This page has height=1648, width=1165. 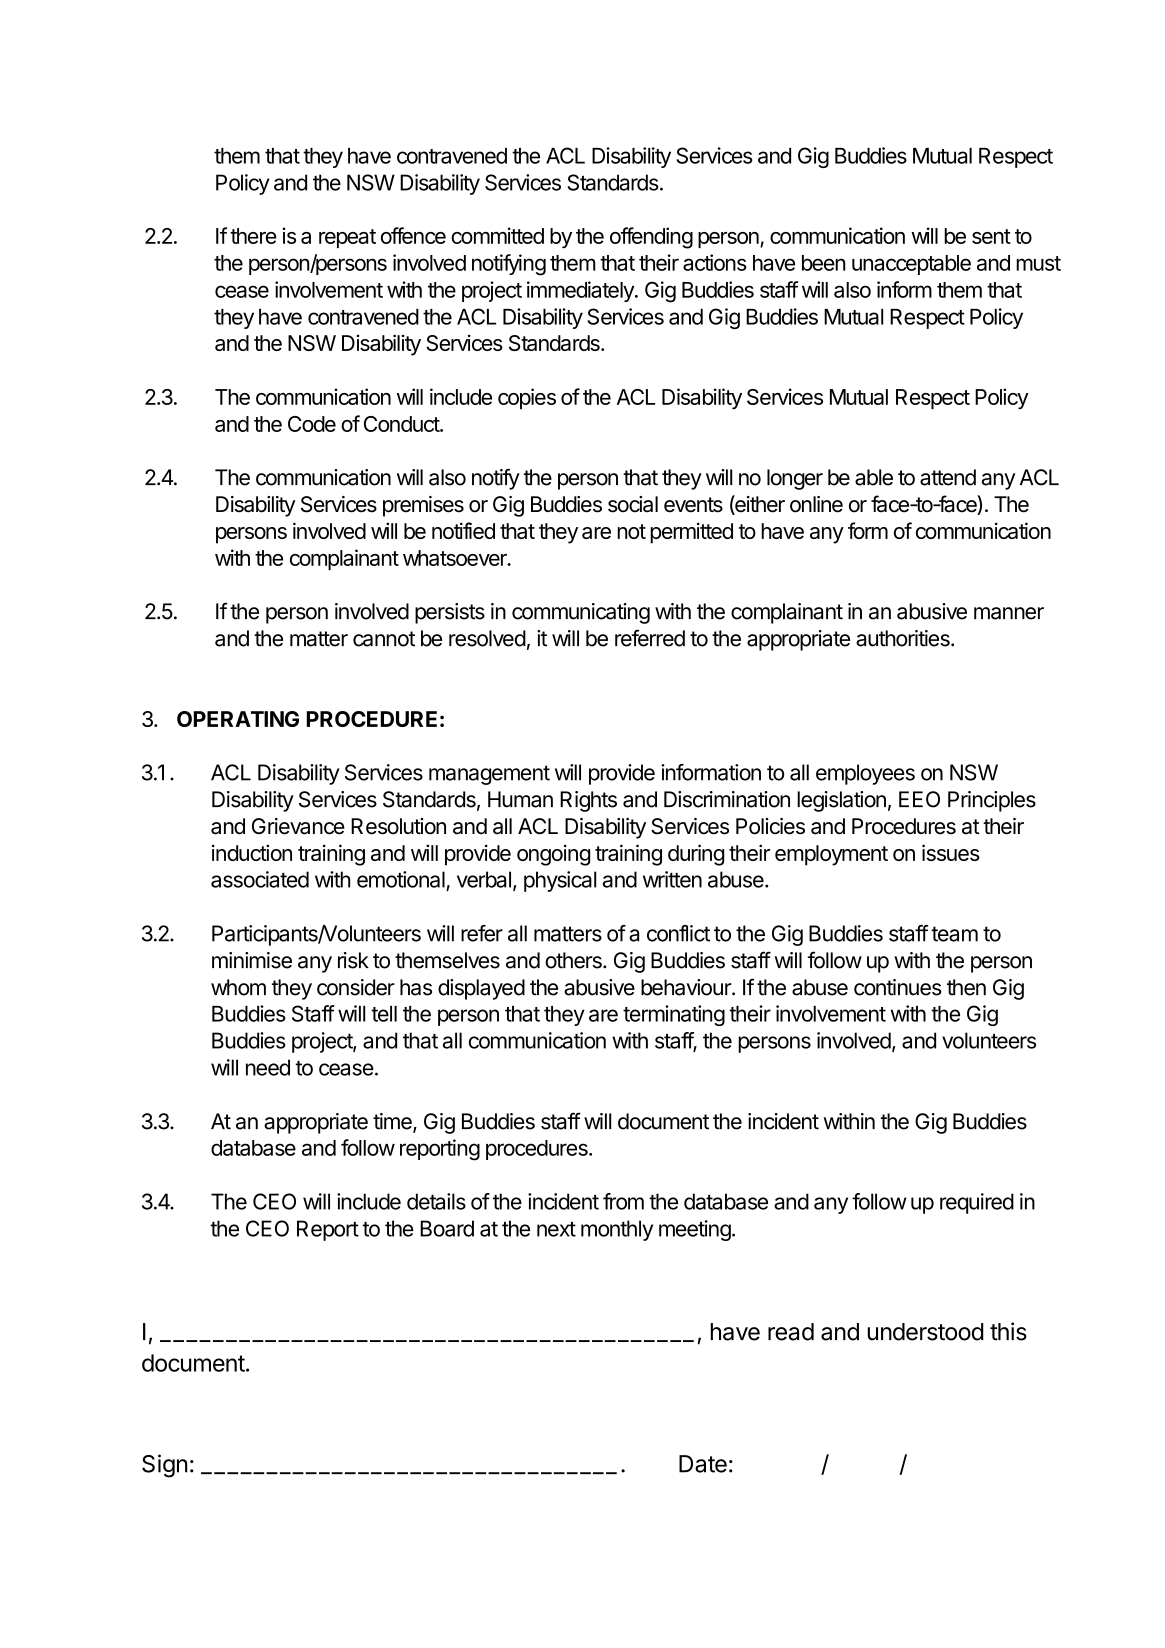 I want to click on sent, so click(x=991, y=236).
